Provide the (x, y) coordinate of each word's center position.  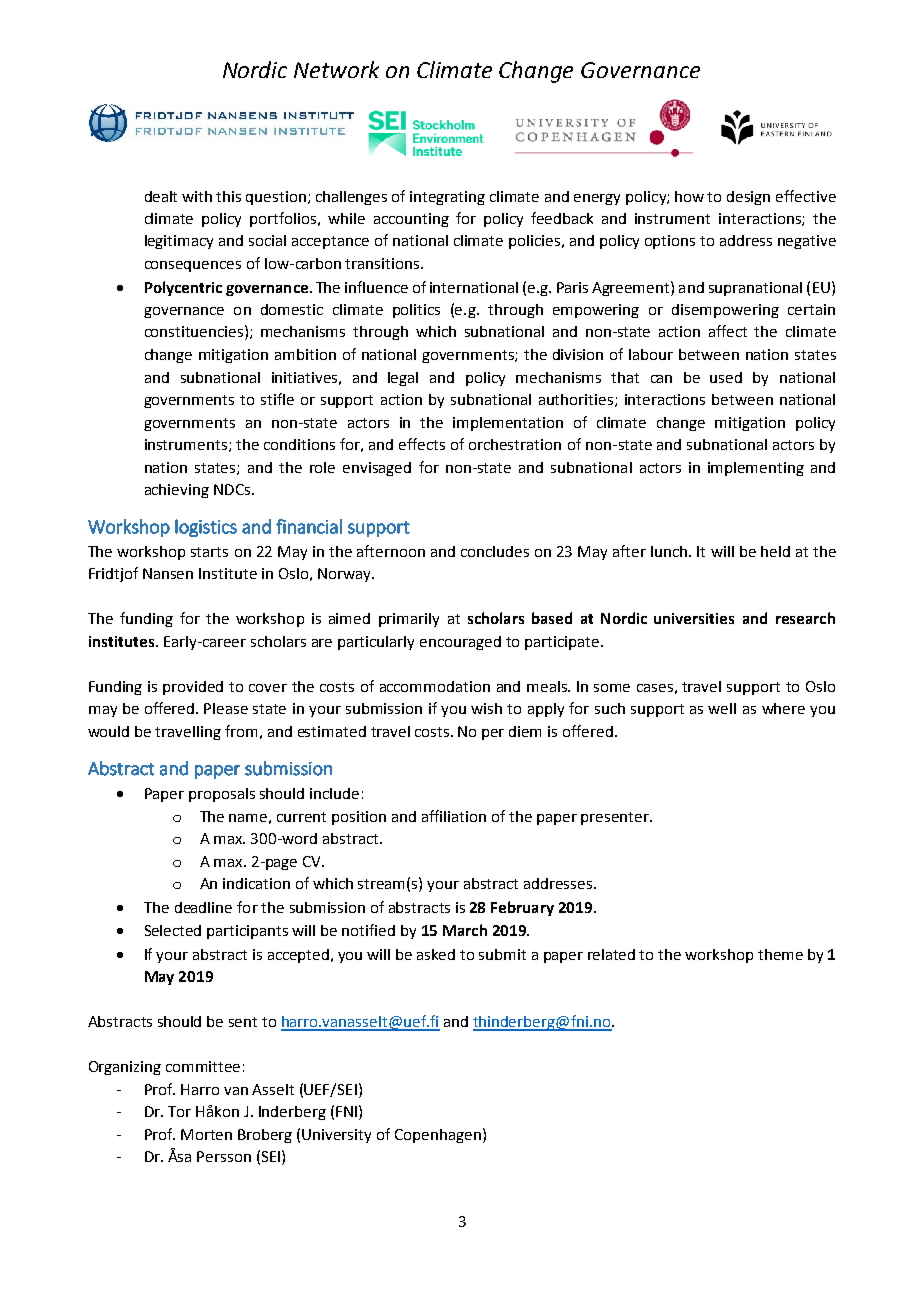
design (748, 198)
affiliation (454, 816)
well (722, 708)
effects (422, 444)
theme (780, 954)
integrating (447, 198)
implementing (756, 469)
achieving (177, 491)
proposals (222, 795)
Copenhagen (438, 1136)
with (197, 196)
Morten (206, 1134)
